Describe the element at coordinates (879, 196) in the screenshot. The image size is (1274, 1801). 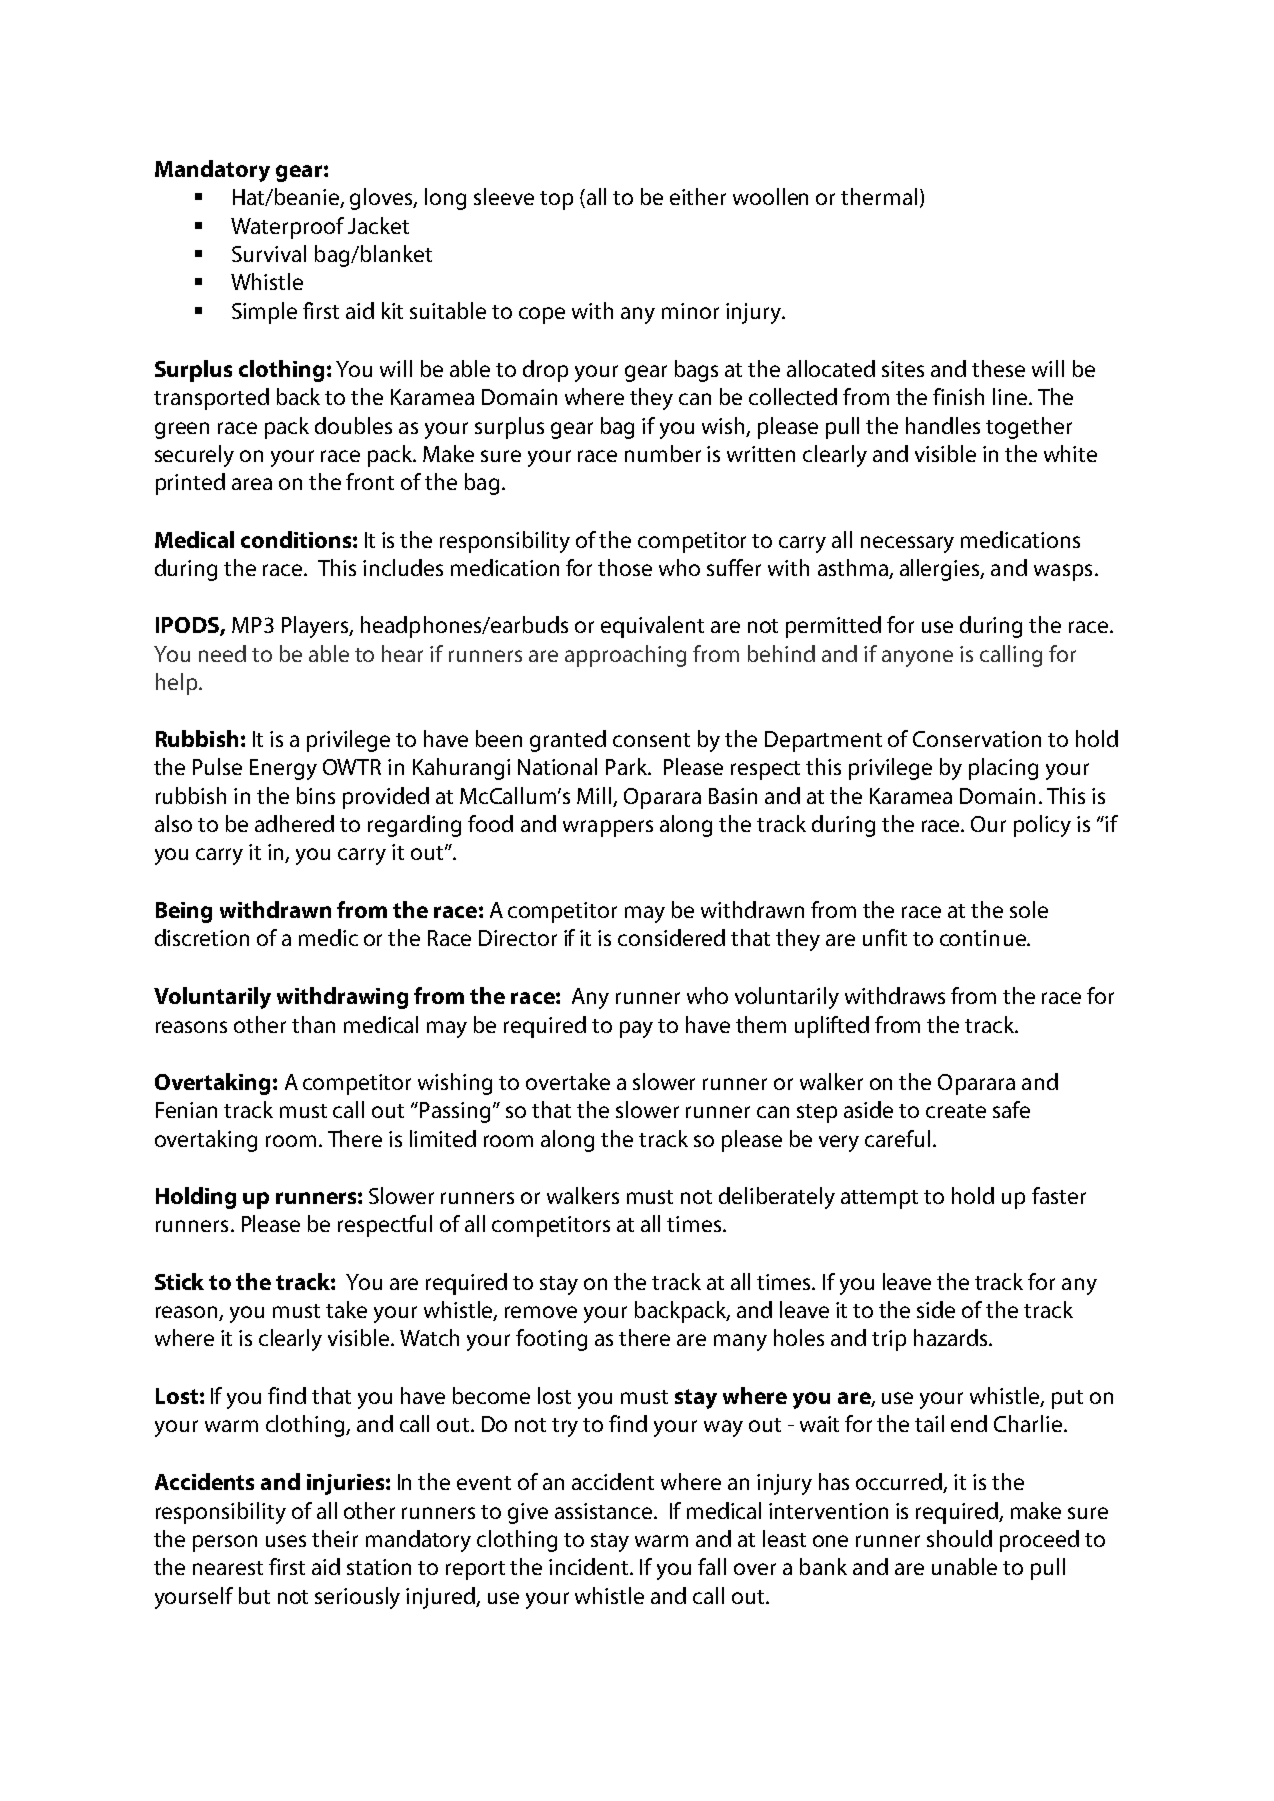
I see `thermal` at that location.
